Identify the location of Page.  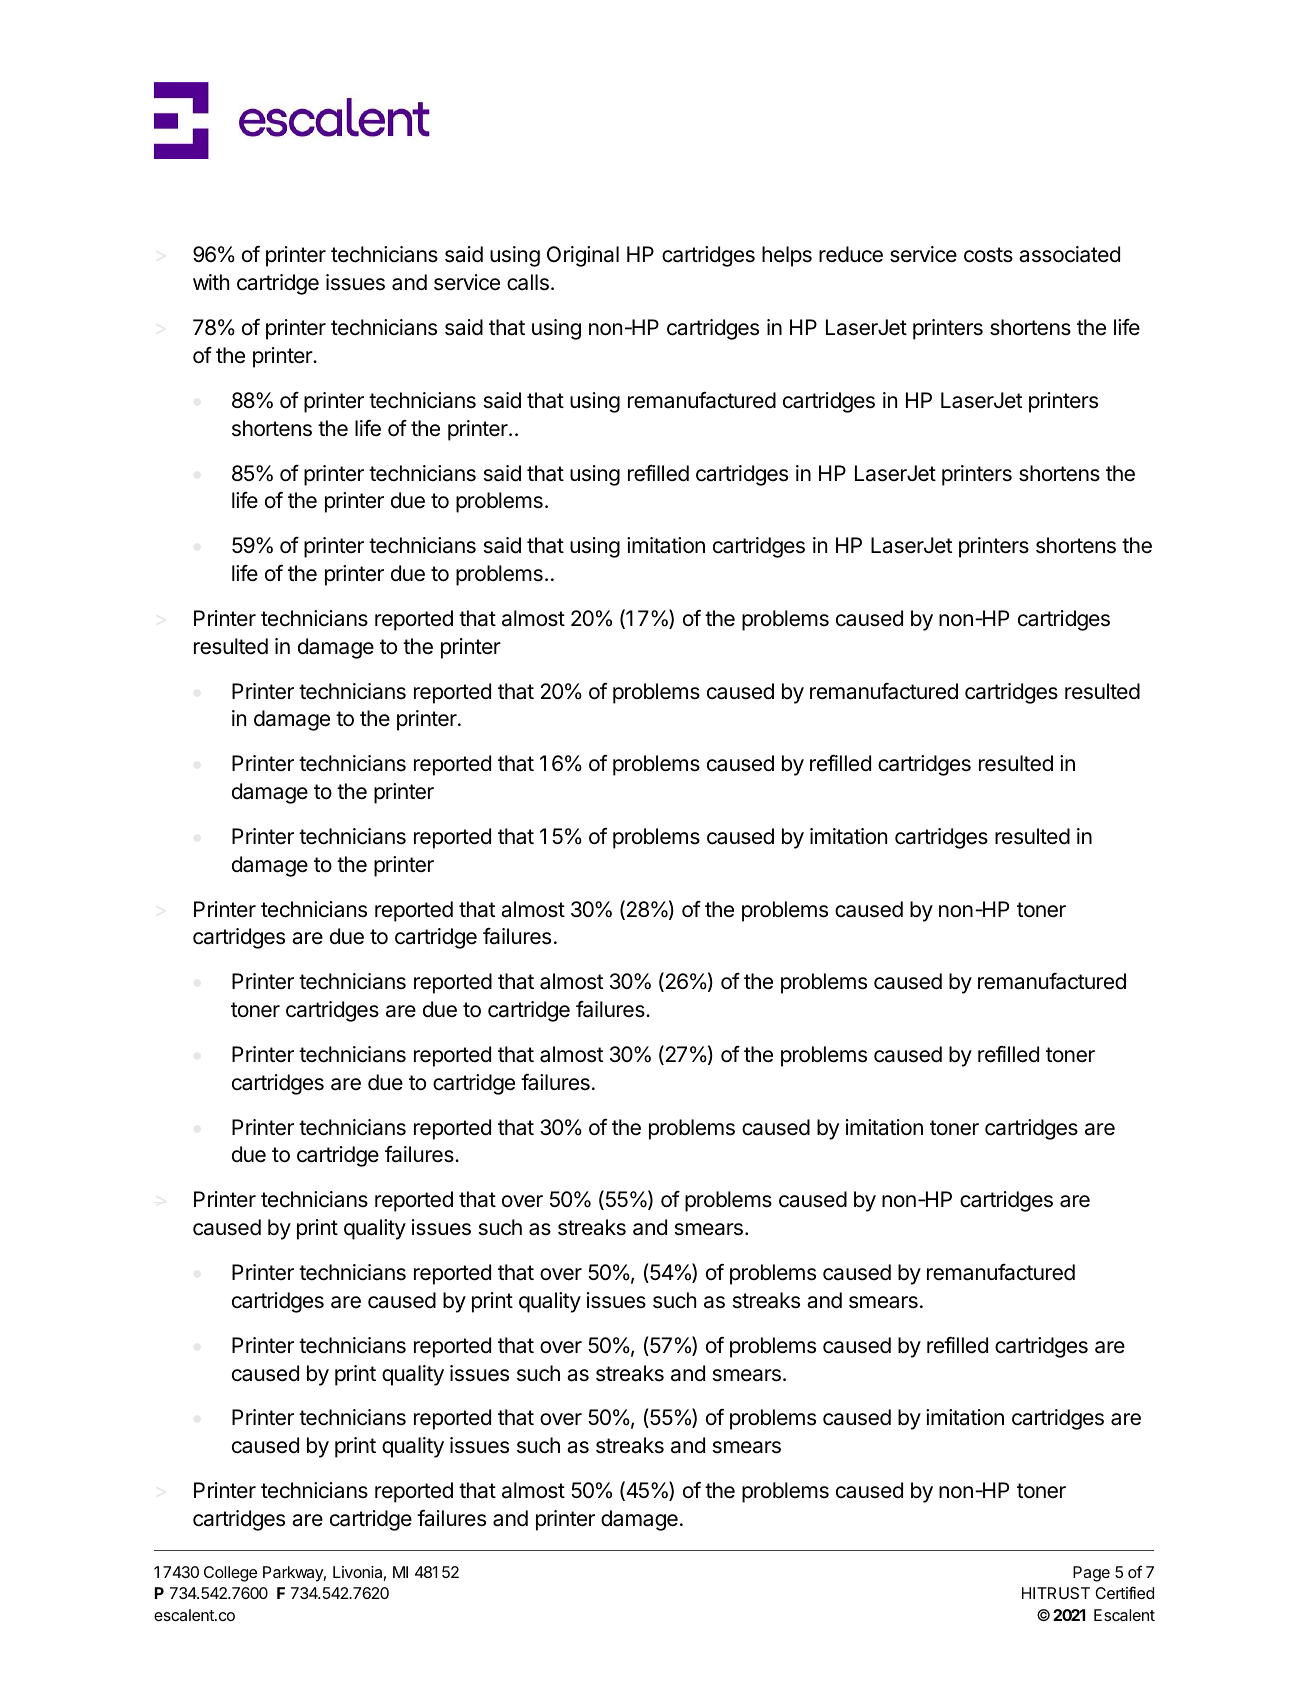
(1091, 1574).
